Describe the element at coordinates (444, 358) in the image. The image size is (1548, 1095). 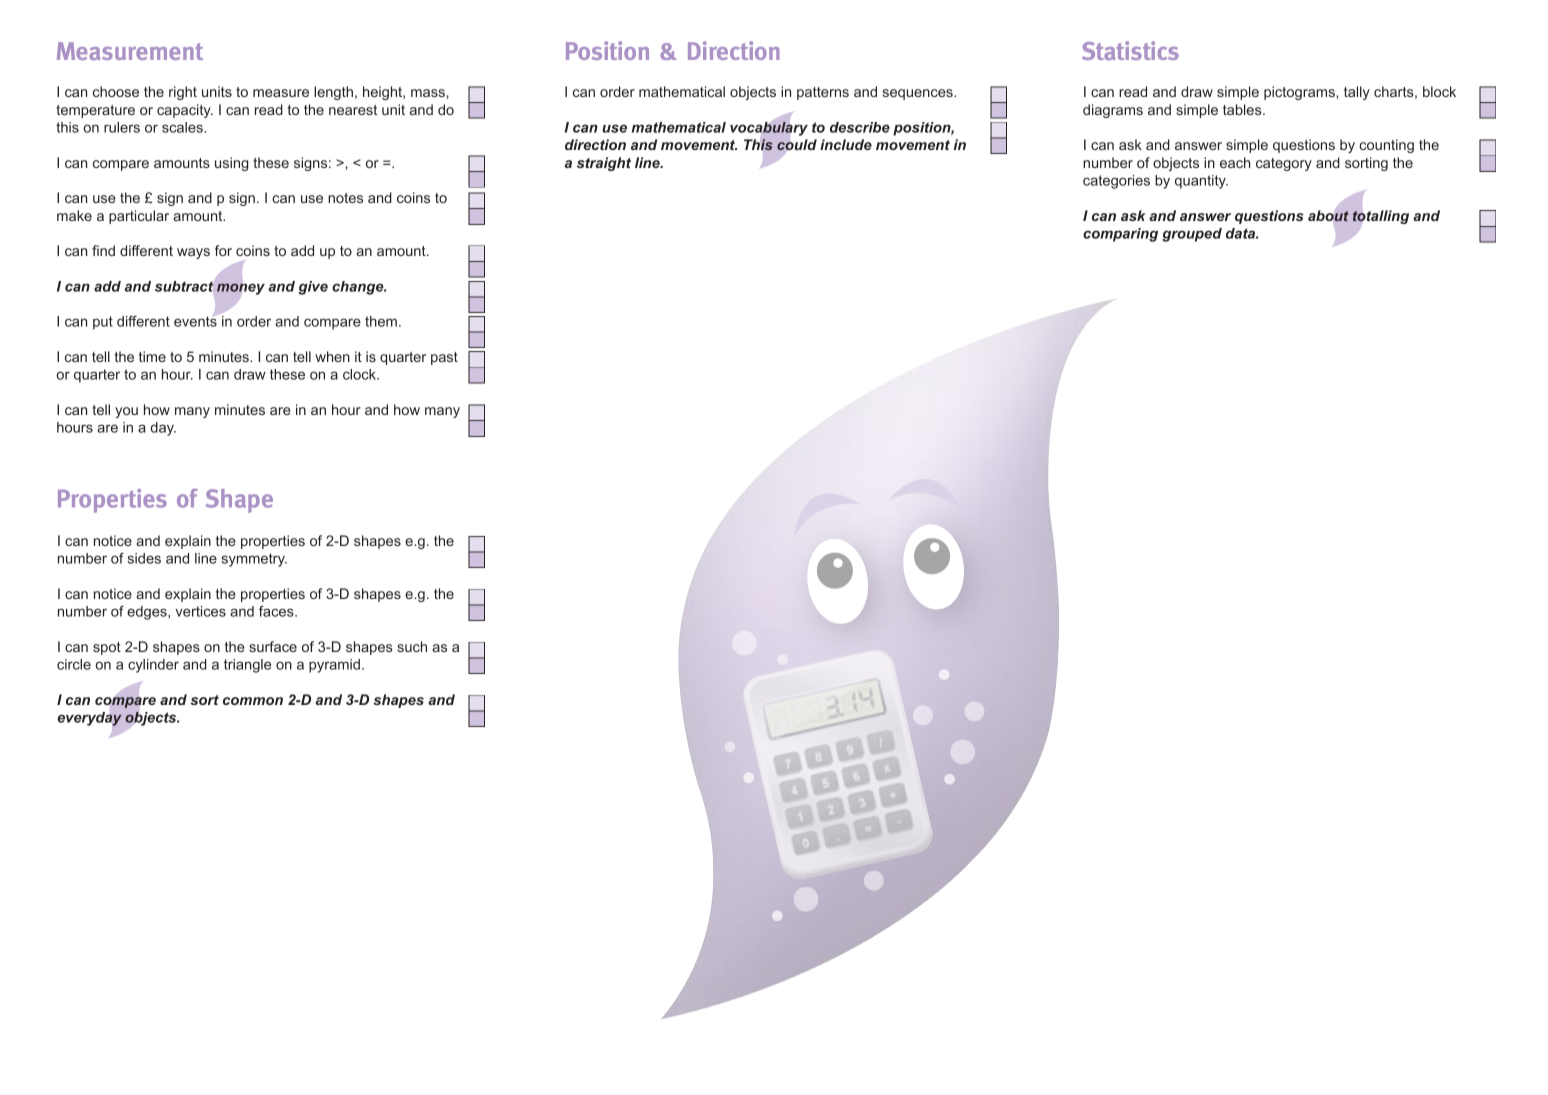
I see `past` at that location.
